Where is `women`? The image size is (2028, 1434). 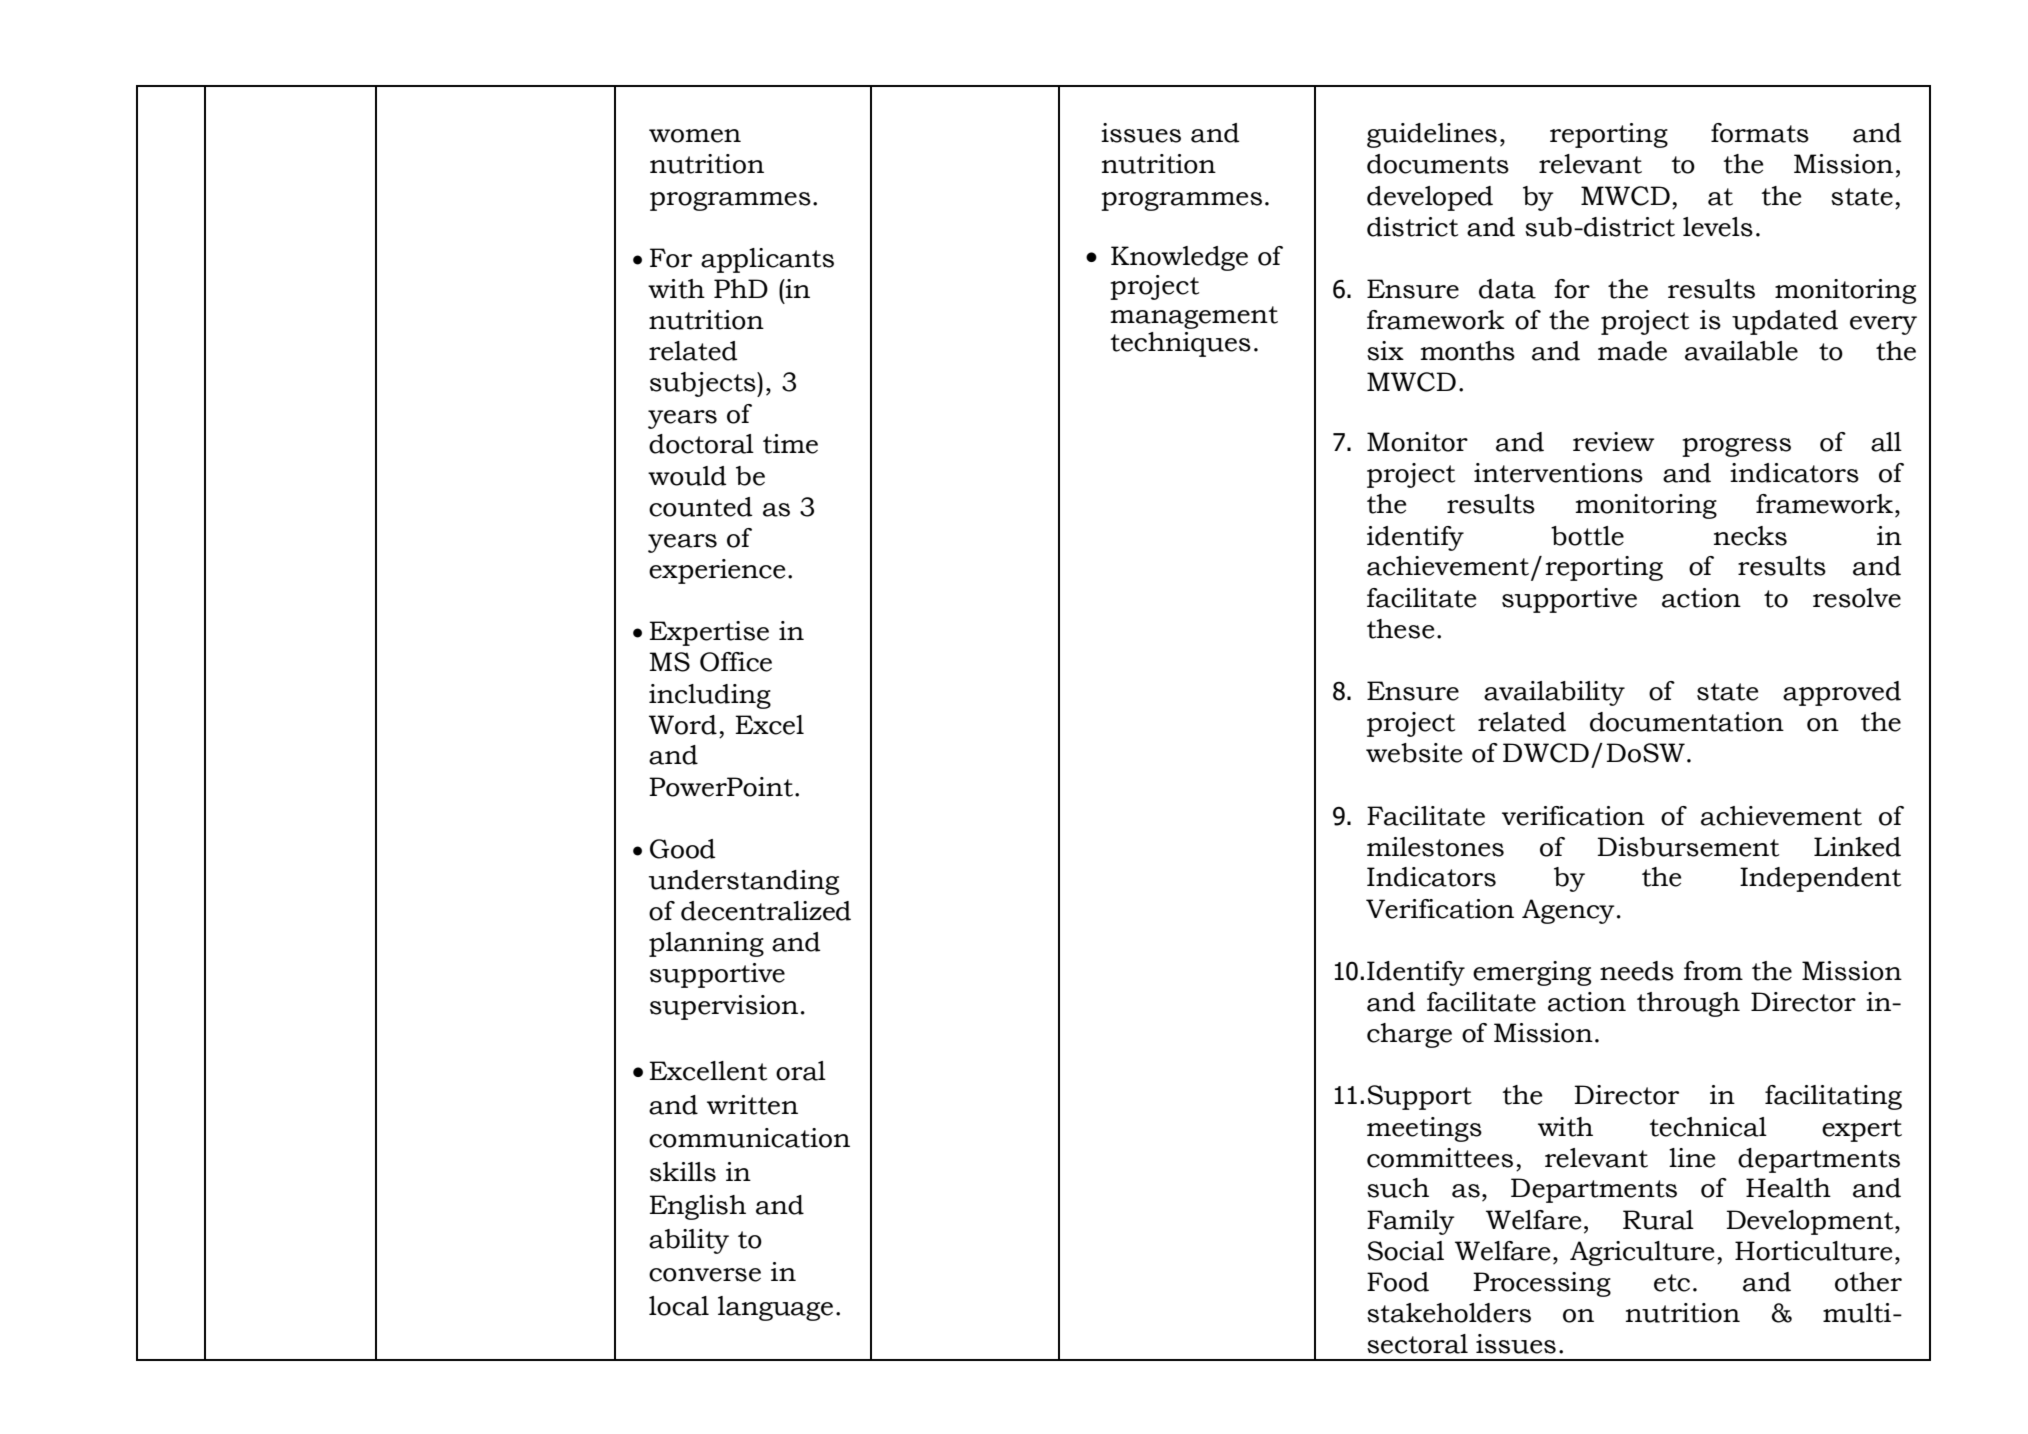 women is located at coordinates (695, 136).
